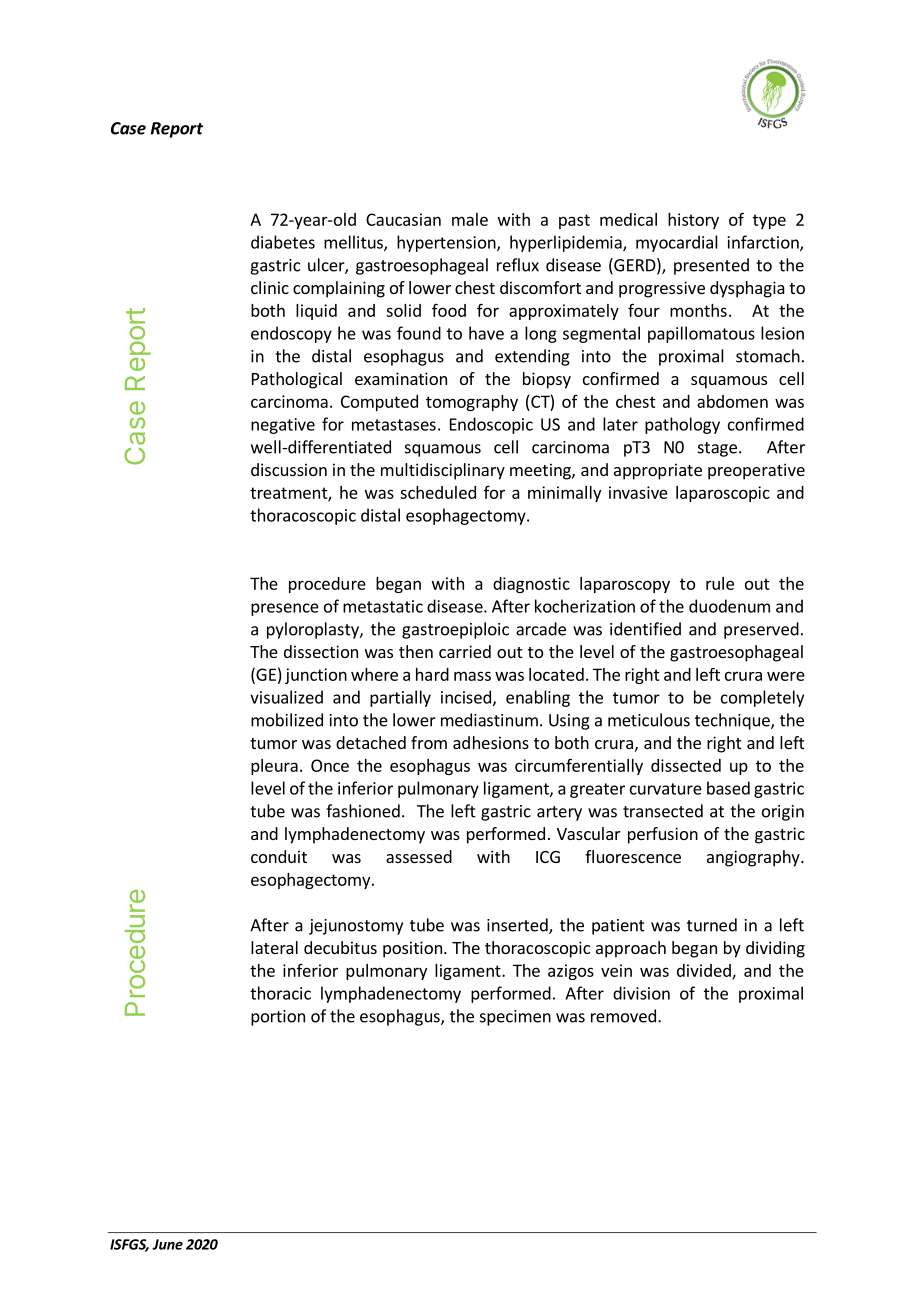 The width and height of the document is (924, 1308). What do you see at coordinates (515, 1018) in the document?
I see `specimen` at bounding box center [515, 1018].
